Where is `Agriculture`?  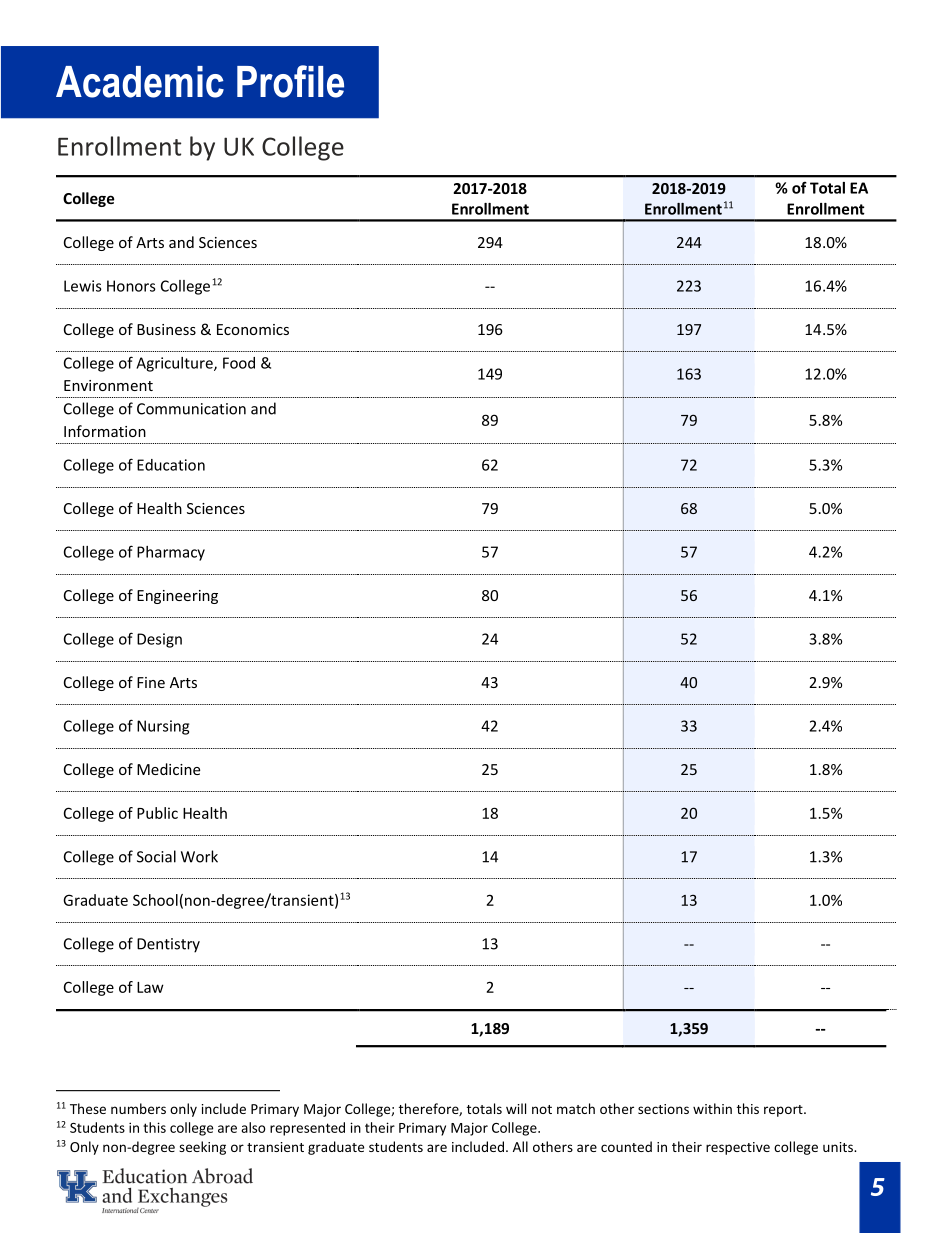
Agriculture is located at coordinates (175, 364).
